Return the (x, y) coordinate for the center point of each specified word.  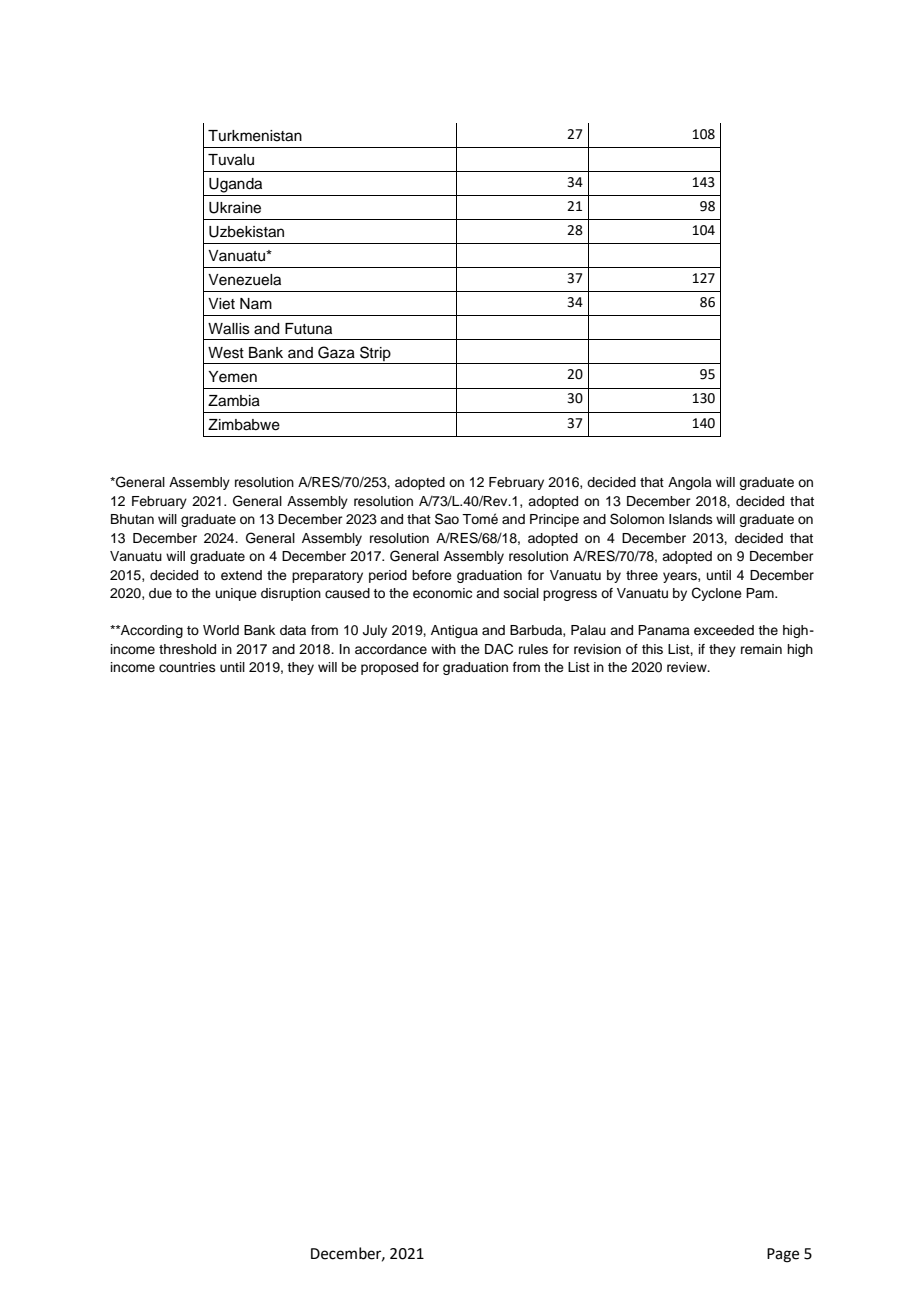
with (443, 649)
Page (783, 1255)
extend (241, 575)
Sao (447, 519)
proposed (389, 668)
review (688, 667)
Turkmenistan (255, 136)
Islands (691, 519)
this (652, 649)
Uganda (235, 185)
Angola (690, 483)
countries (187, 667)
